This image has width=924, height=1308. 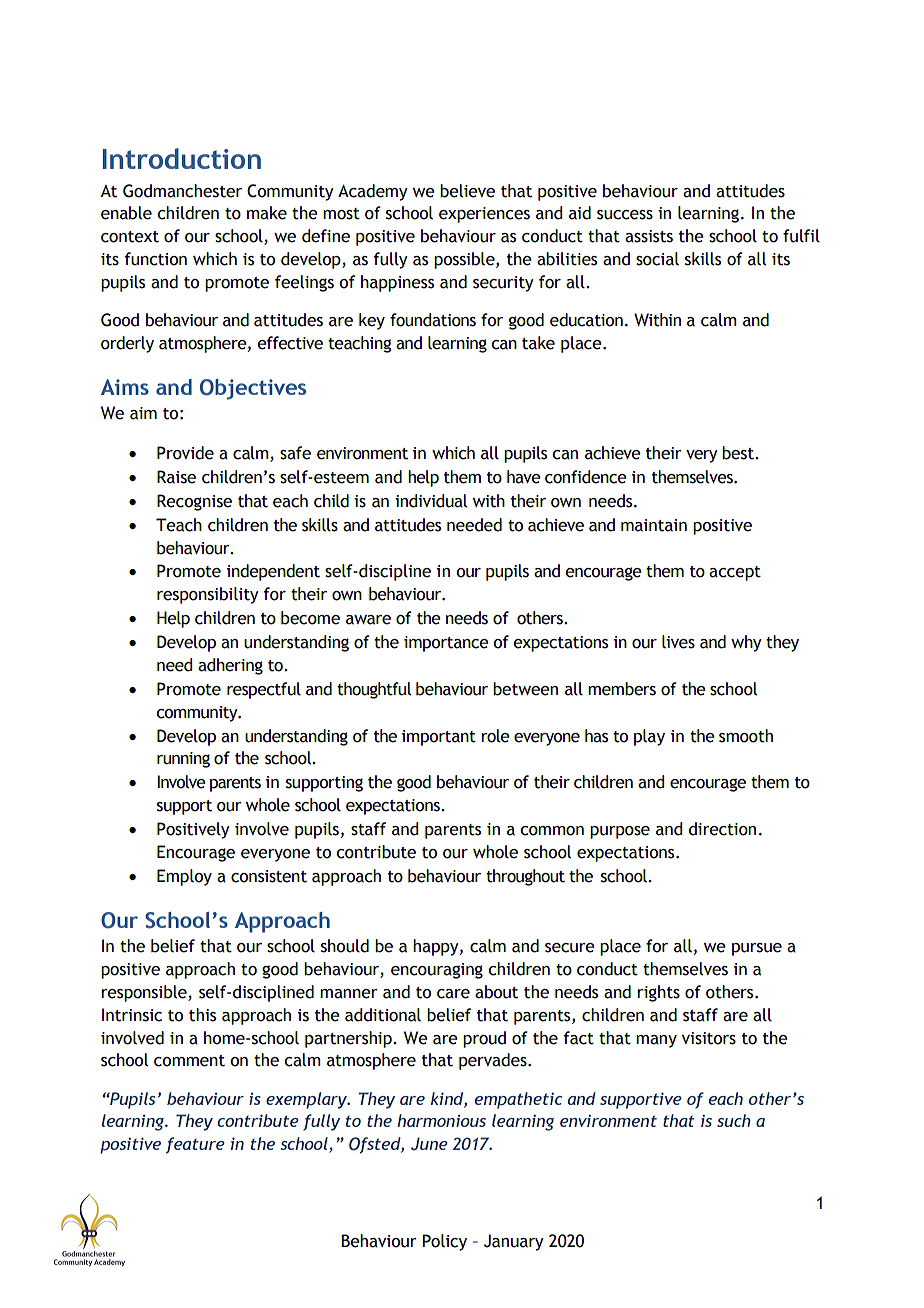 What do you see at coordinates (194, 502) in the image?
I see `Recognise` at bounding box center [194, 502].
